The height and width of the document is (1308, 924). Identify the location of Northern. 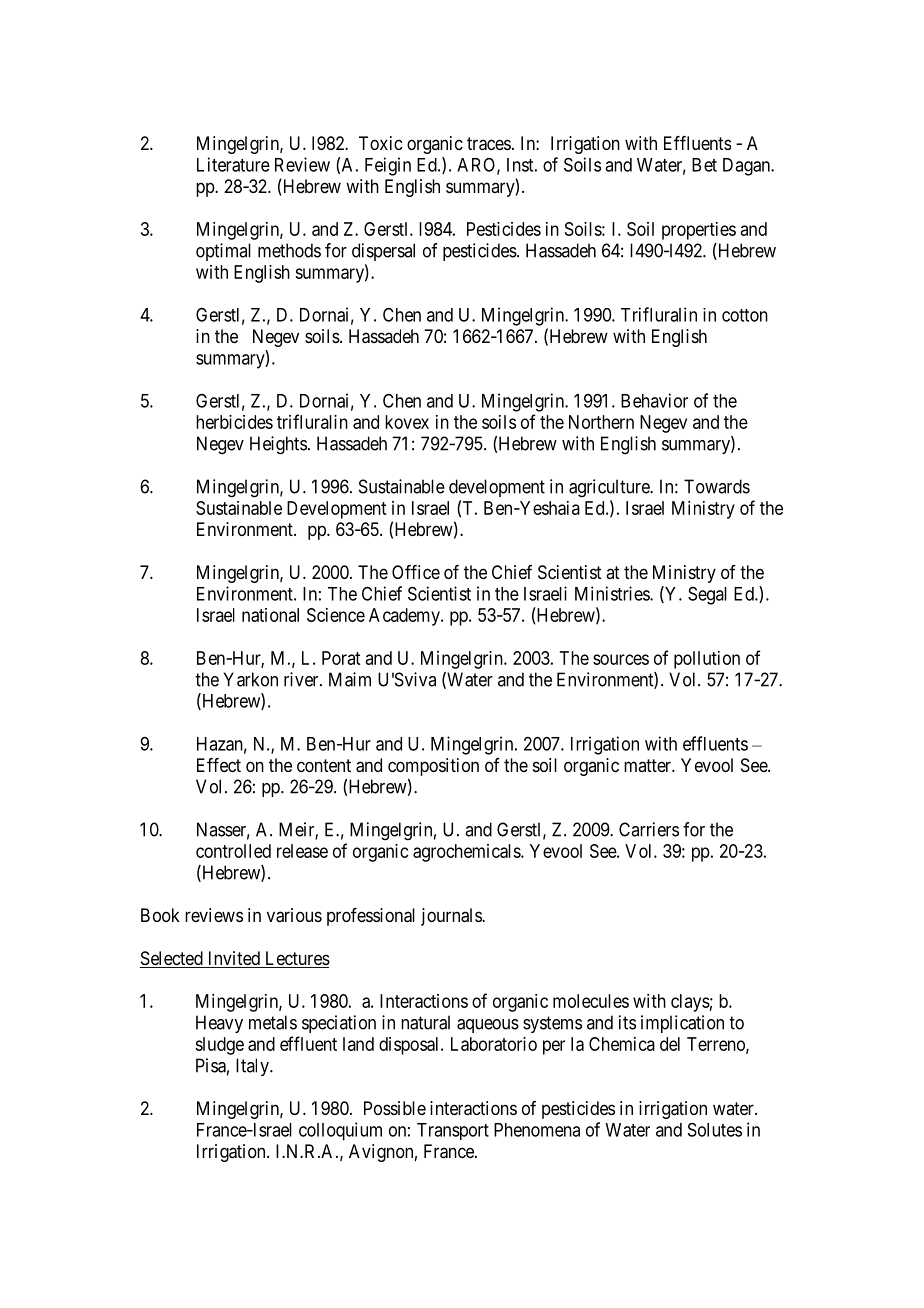
(601, 422).
